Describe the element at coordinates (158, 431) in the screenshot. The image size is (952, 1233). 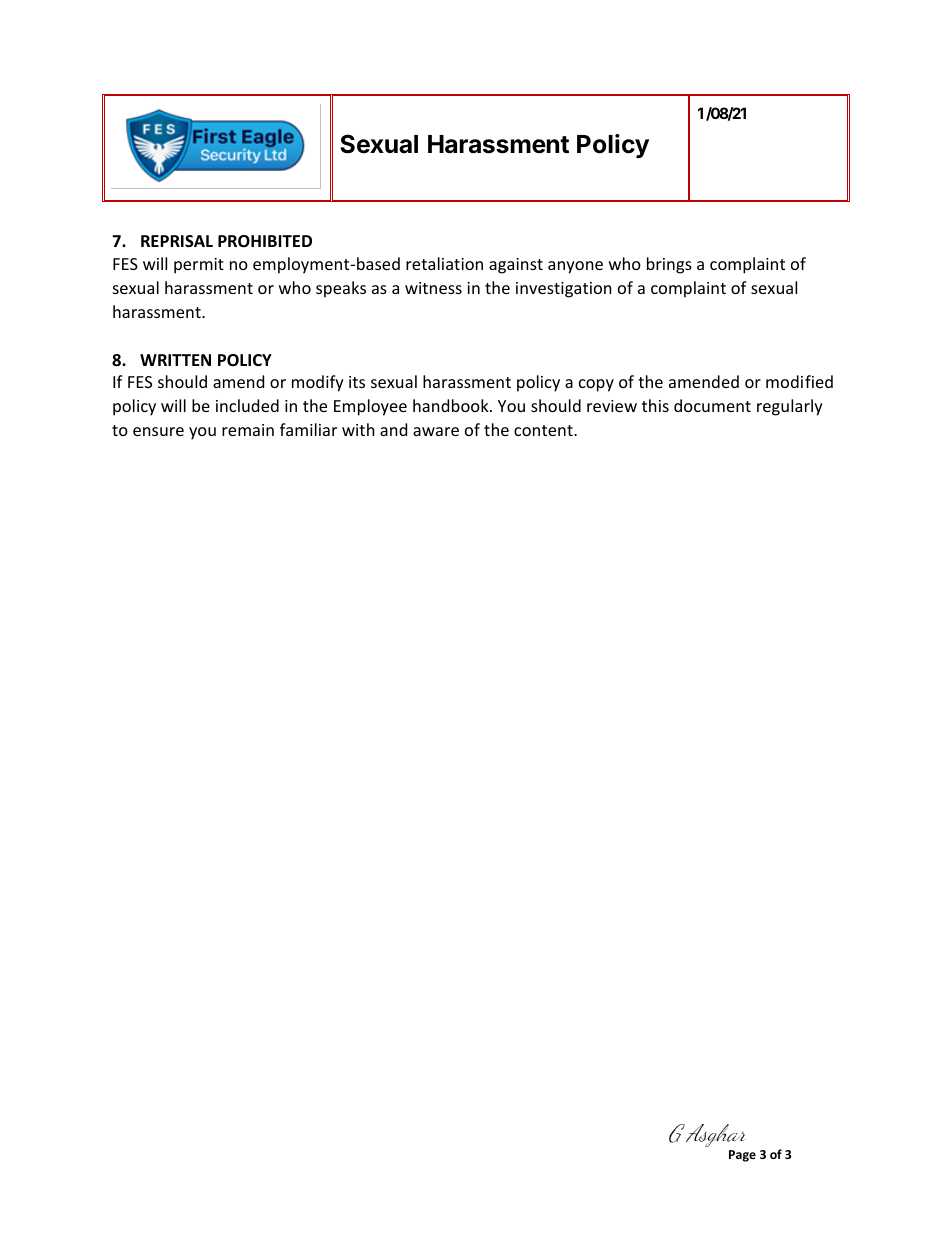
I see `ensure` at that location.
